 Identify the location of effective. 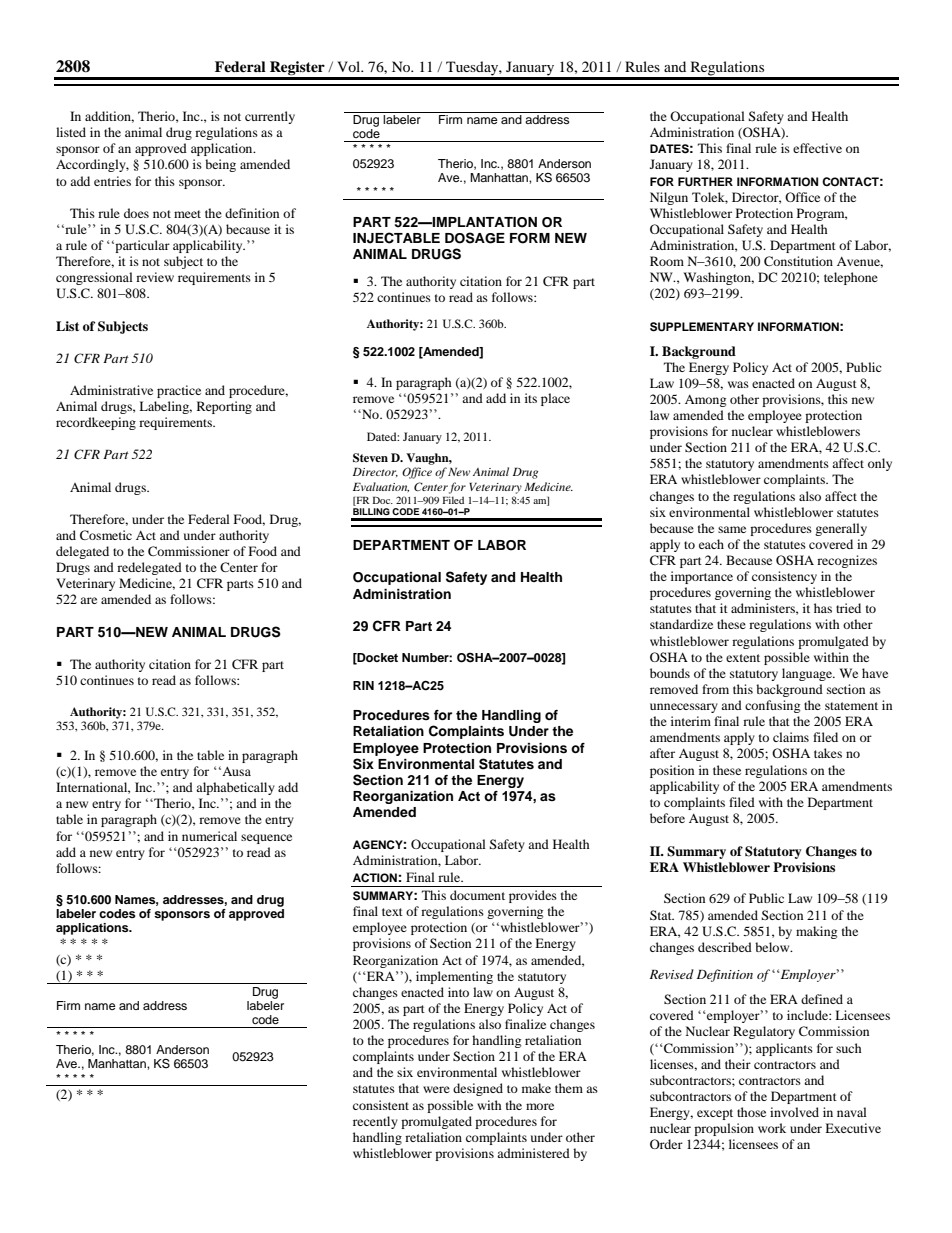
(817, 148).
